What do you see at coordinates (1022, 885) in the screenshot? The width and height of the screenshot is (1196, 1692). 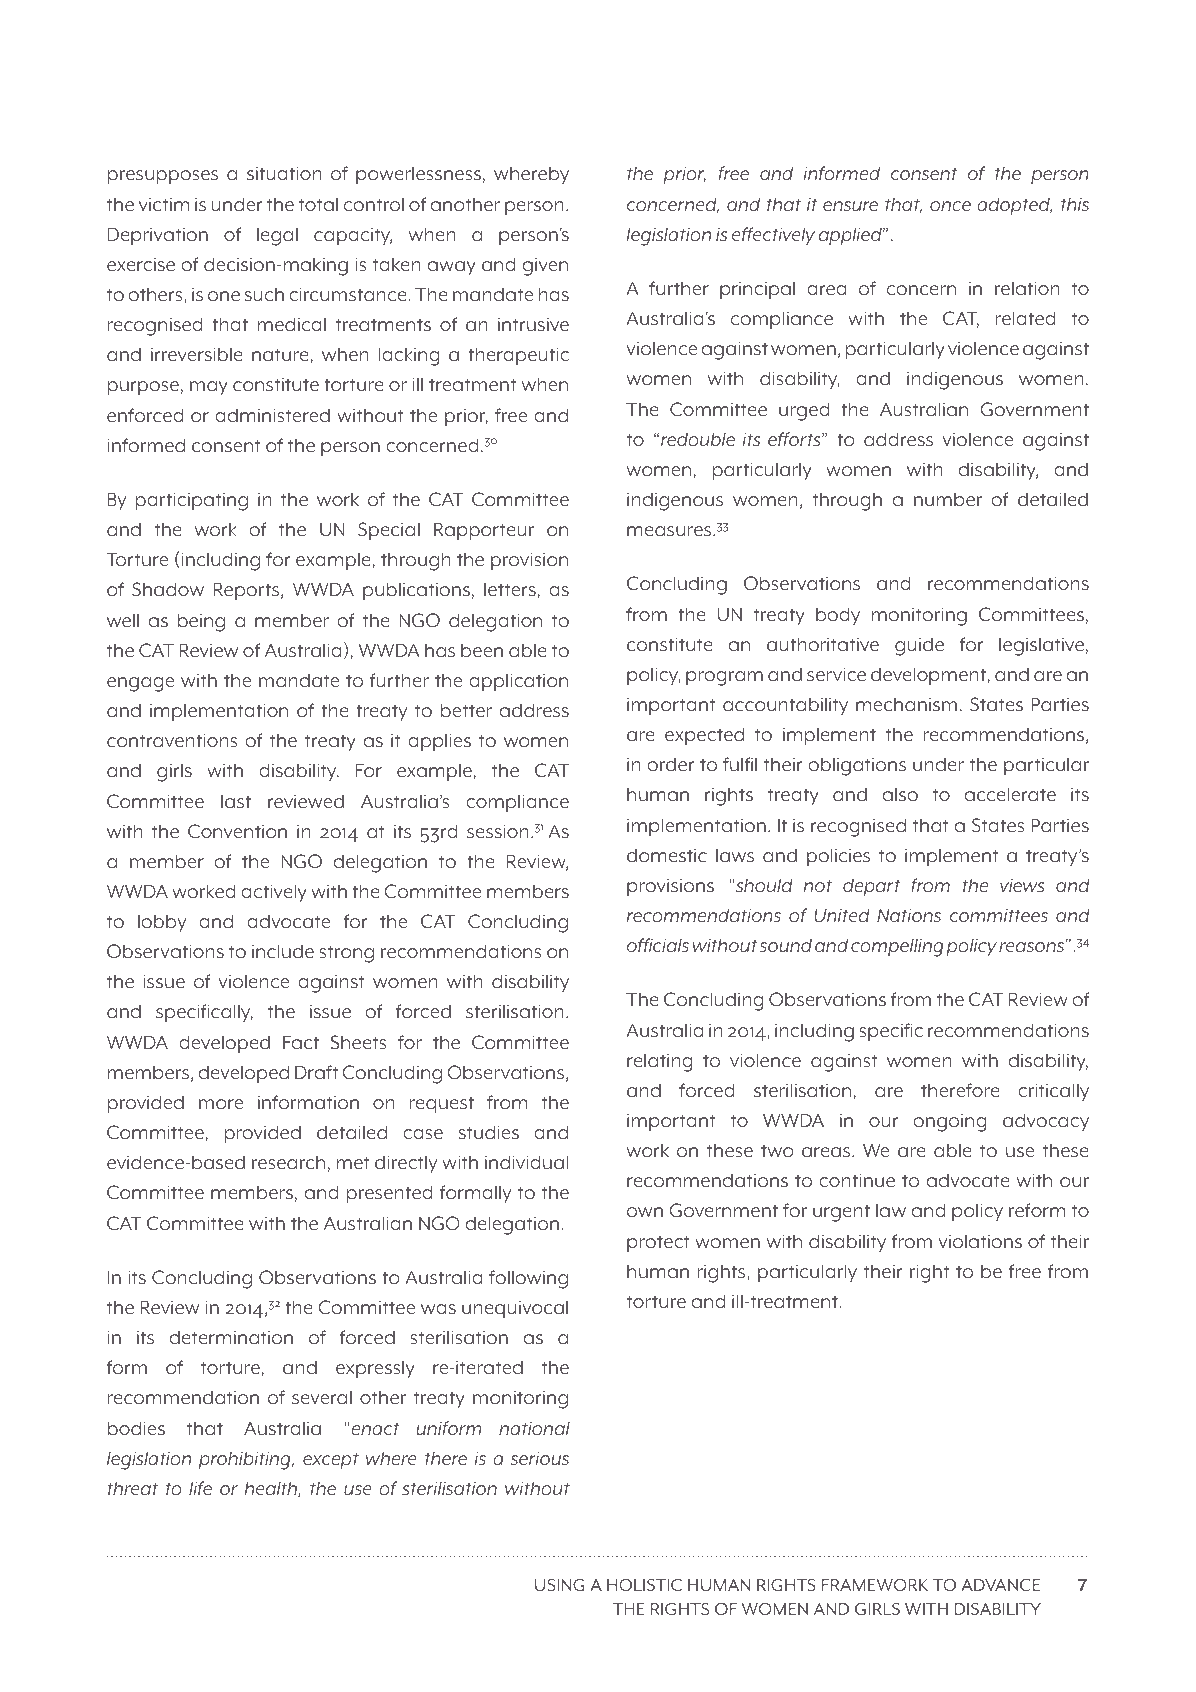 I see `views` at bounding box center [1022, 885].
